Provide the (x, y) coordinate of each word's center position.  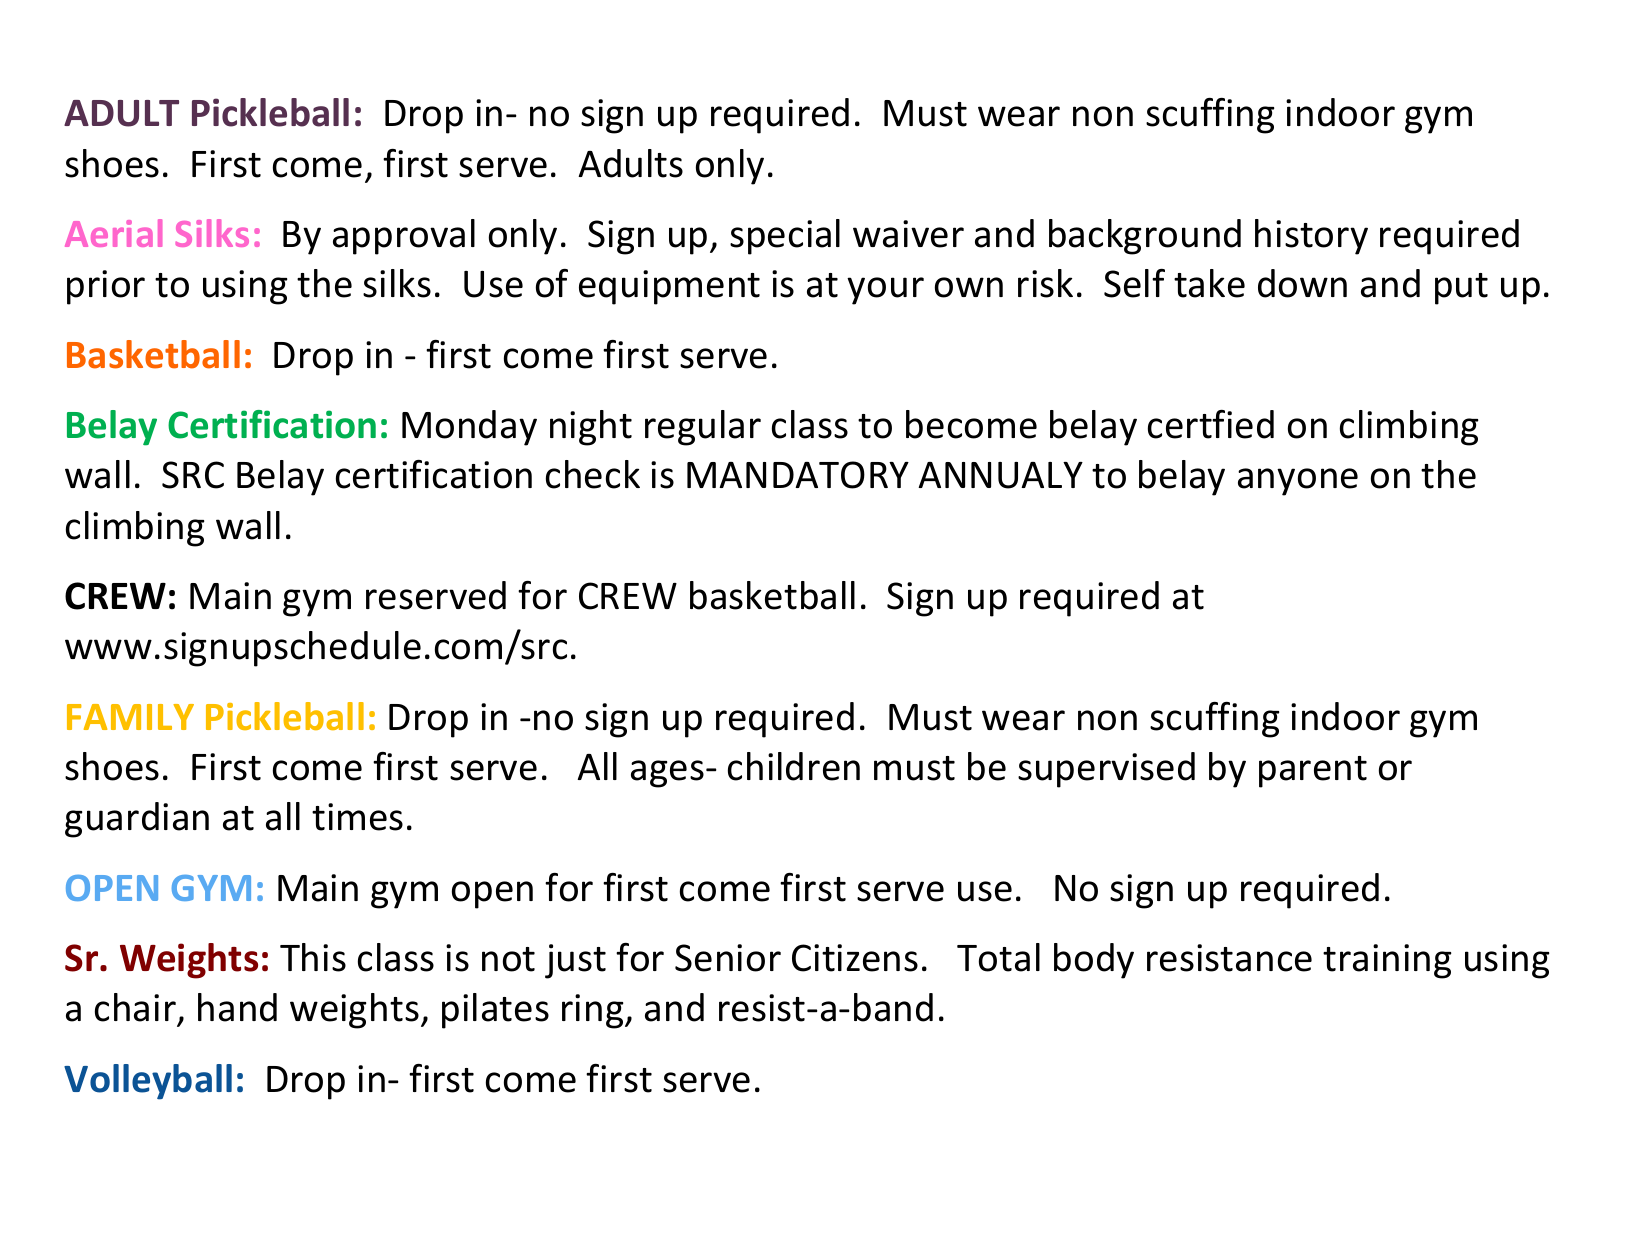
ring (594, 1011)
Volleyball (148, 1082)
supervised (1106, 770)
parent (1313, 772)
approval (404, 237)
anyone (1298, 482)
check (593, 474)
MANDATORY (798, 475)
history (1311, 237)
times (357, 817)
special (785, 237)
